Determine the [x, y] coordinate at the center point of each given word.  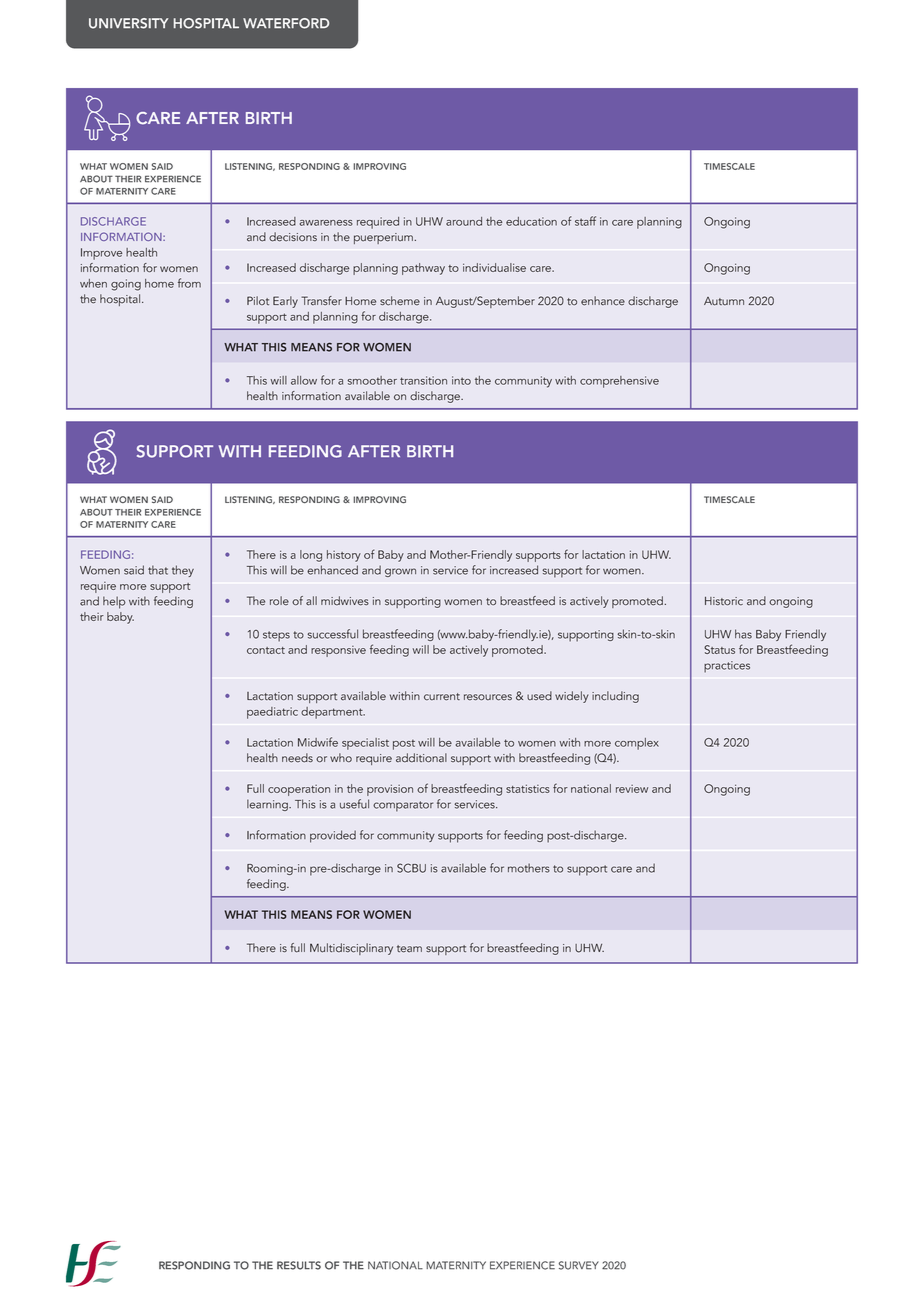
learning [268, 805]
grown [400, 572]
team [409, 949]
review [632, 789]
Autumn [724, 301]
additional [421, 758]
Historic [724, 601]
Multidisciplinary [351, 949]
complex [637, 744]
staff [585, 221]
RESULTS [299, 1265]
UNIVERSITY [129, 23]
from [189, 283]
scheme [400, 301]
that [158, 570]
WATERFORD [286, 23]
